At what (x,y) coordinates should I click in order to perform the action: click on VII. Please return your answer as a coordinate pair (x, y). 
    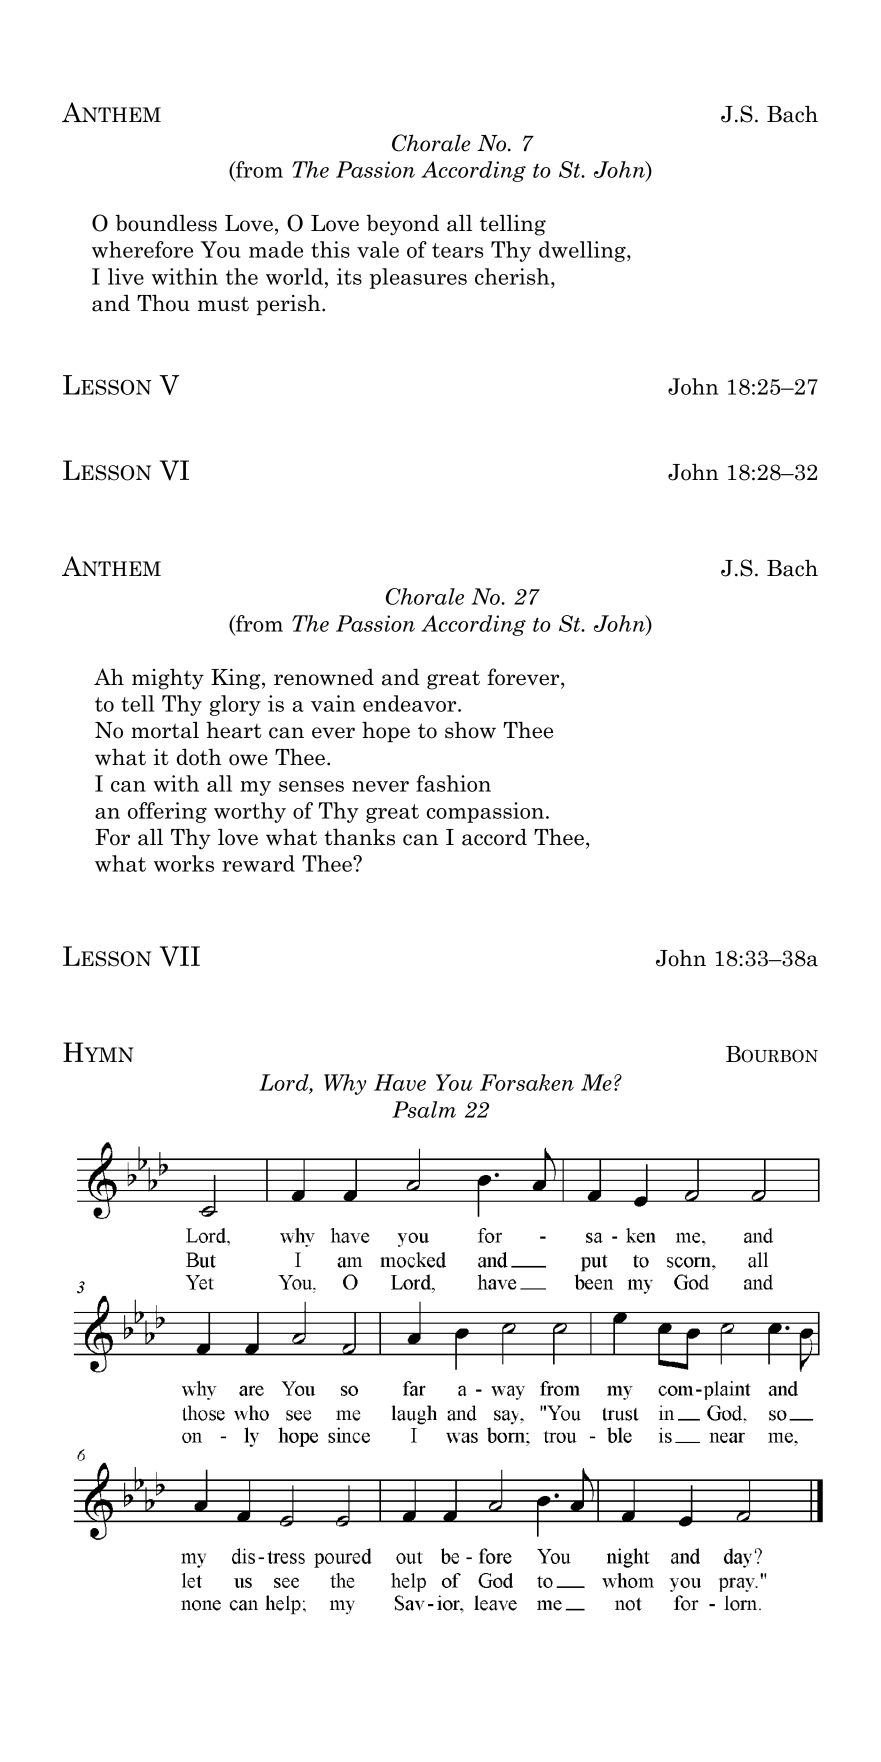
    Looking at the image, I should click on (180, 956).
